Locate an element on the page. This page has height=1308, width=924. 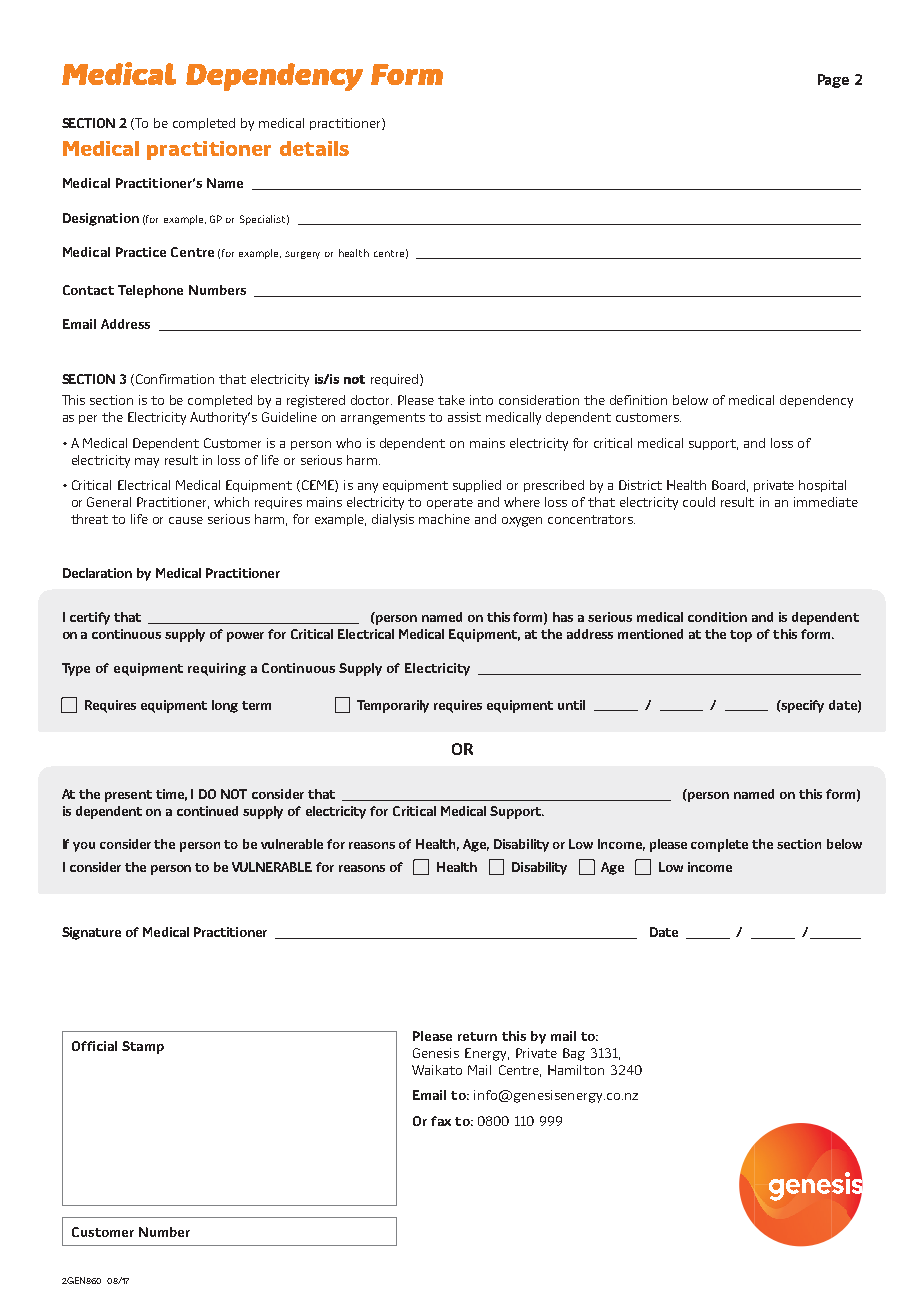
has is located at coordinates (563, 617).
